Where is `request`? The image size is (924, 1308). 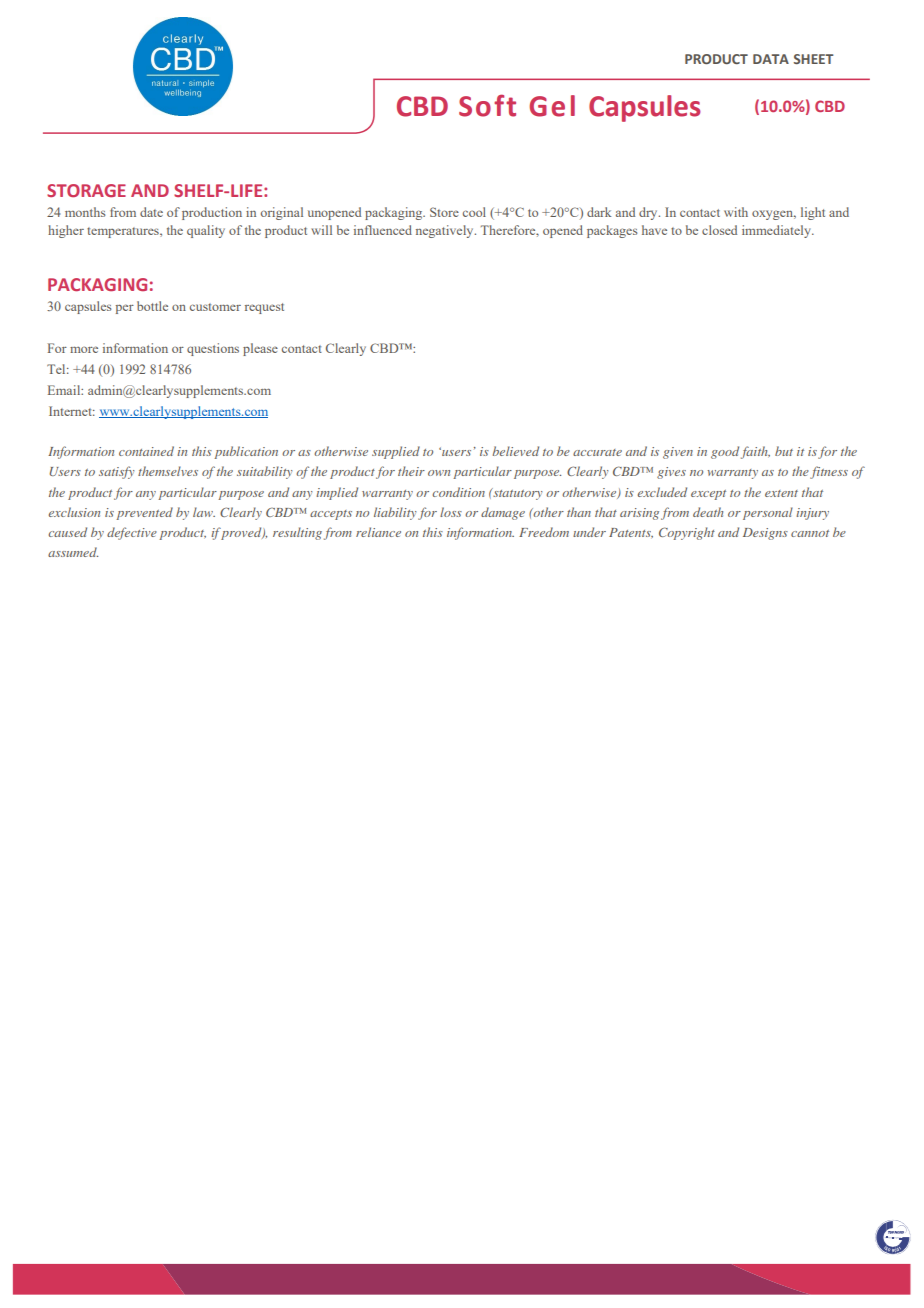
request is located at coordinates (264, 308).
